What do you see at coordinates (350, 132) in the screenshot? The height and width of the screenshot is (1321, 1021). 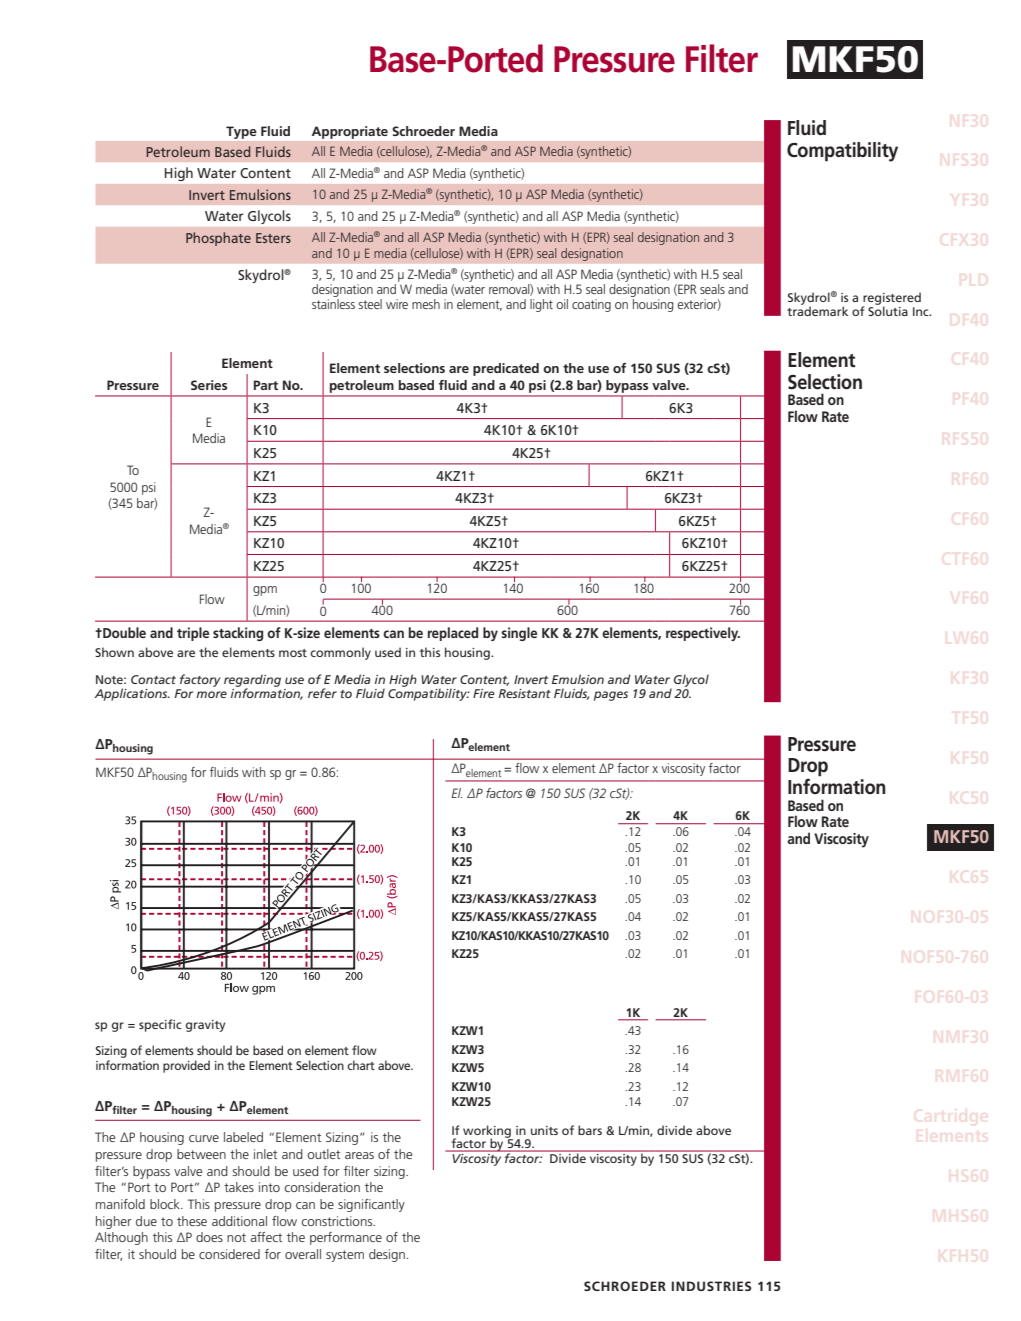 I see `Appropriate` at bounding box center [350, 132].
